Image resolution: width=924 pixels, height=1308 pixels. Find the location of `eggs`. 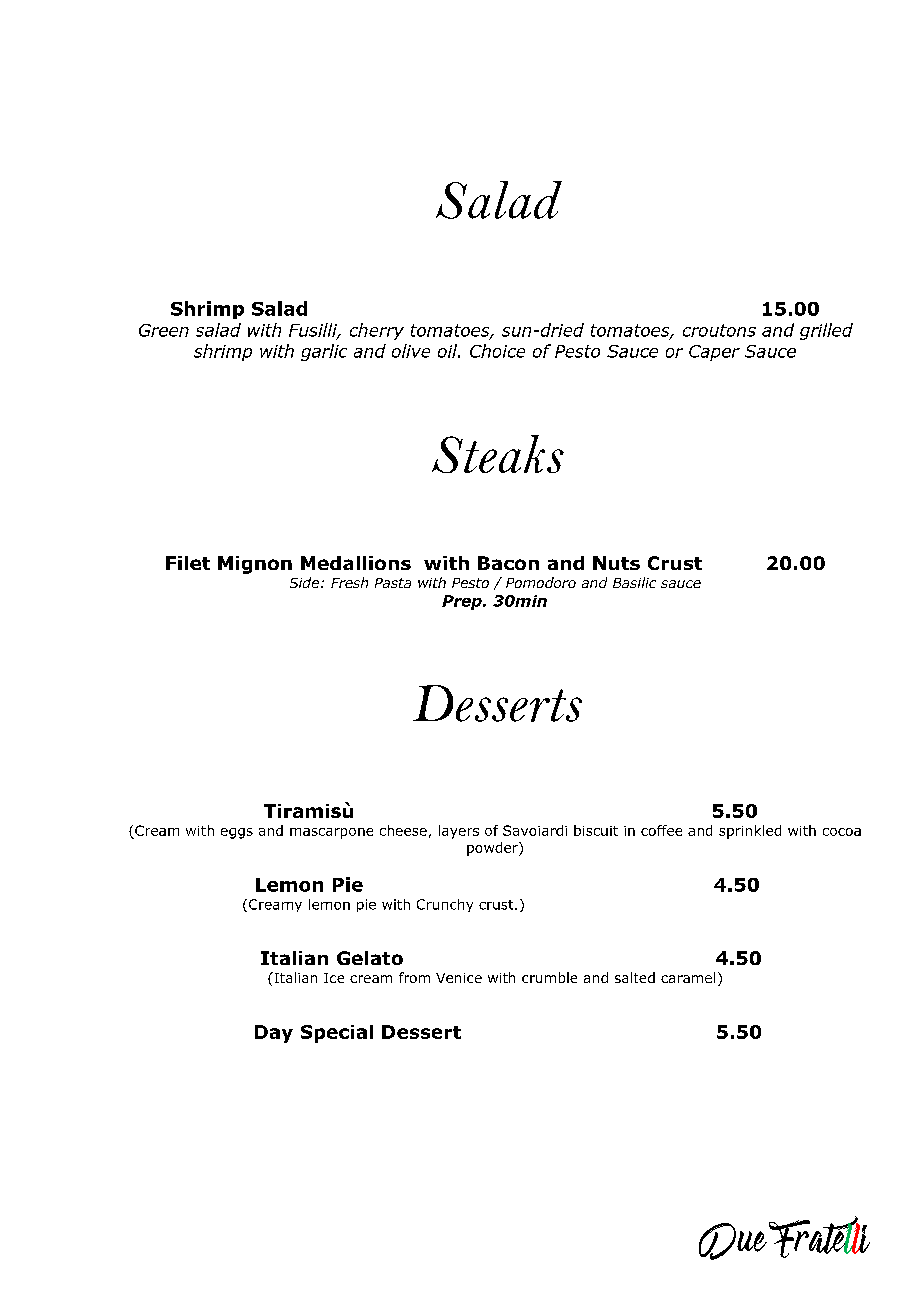

eggs is located at coordinates (237, 833).
